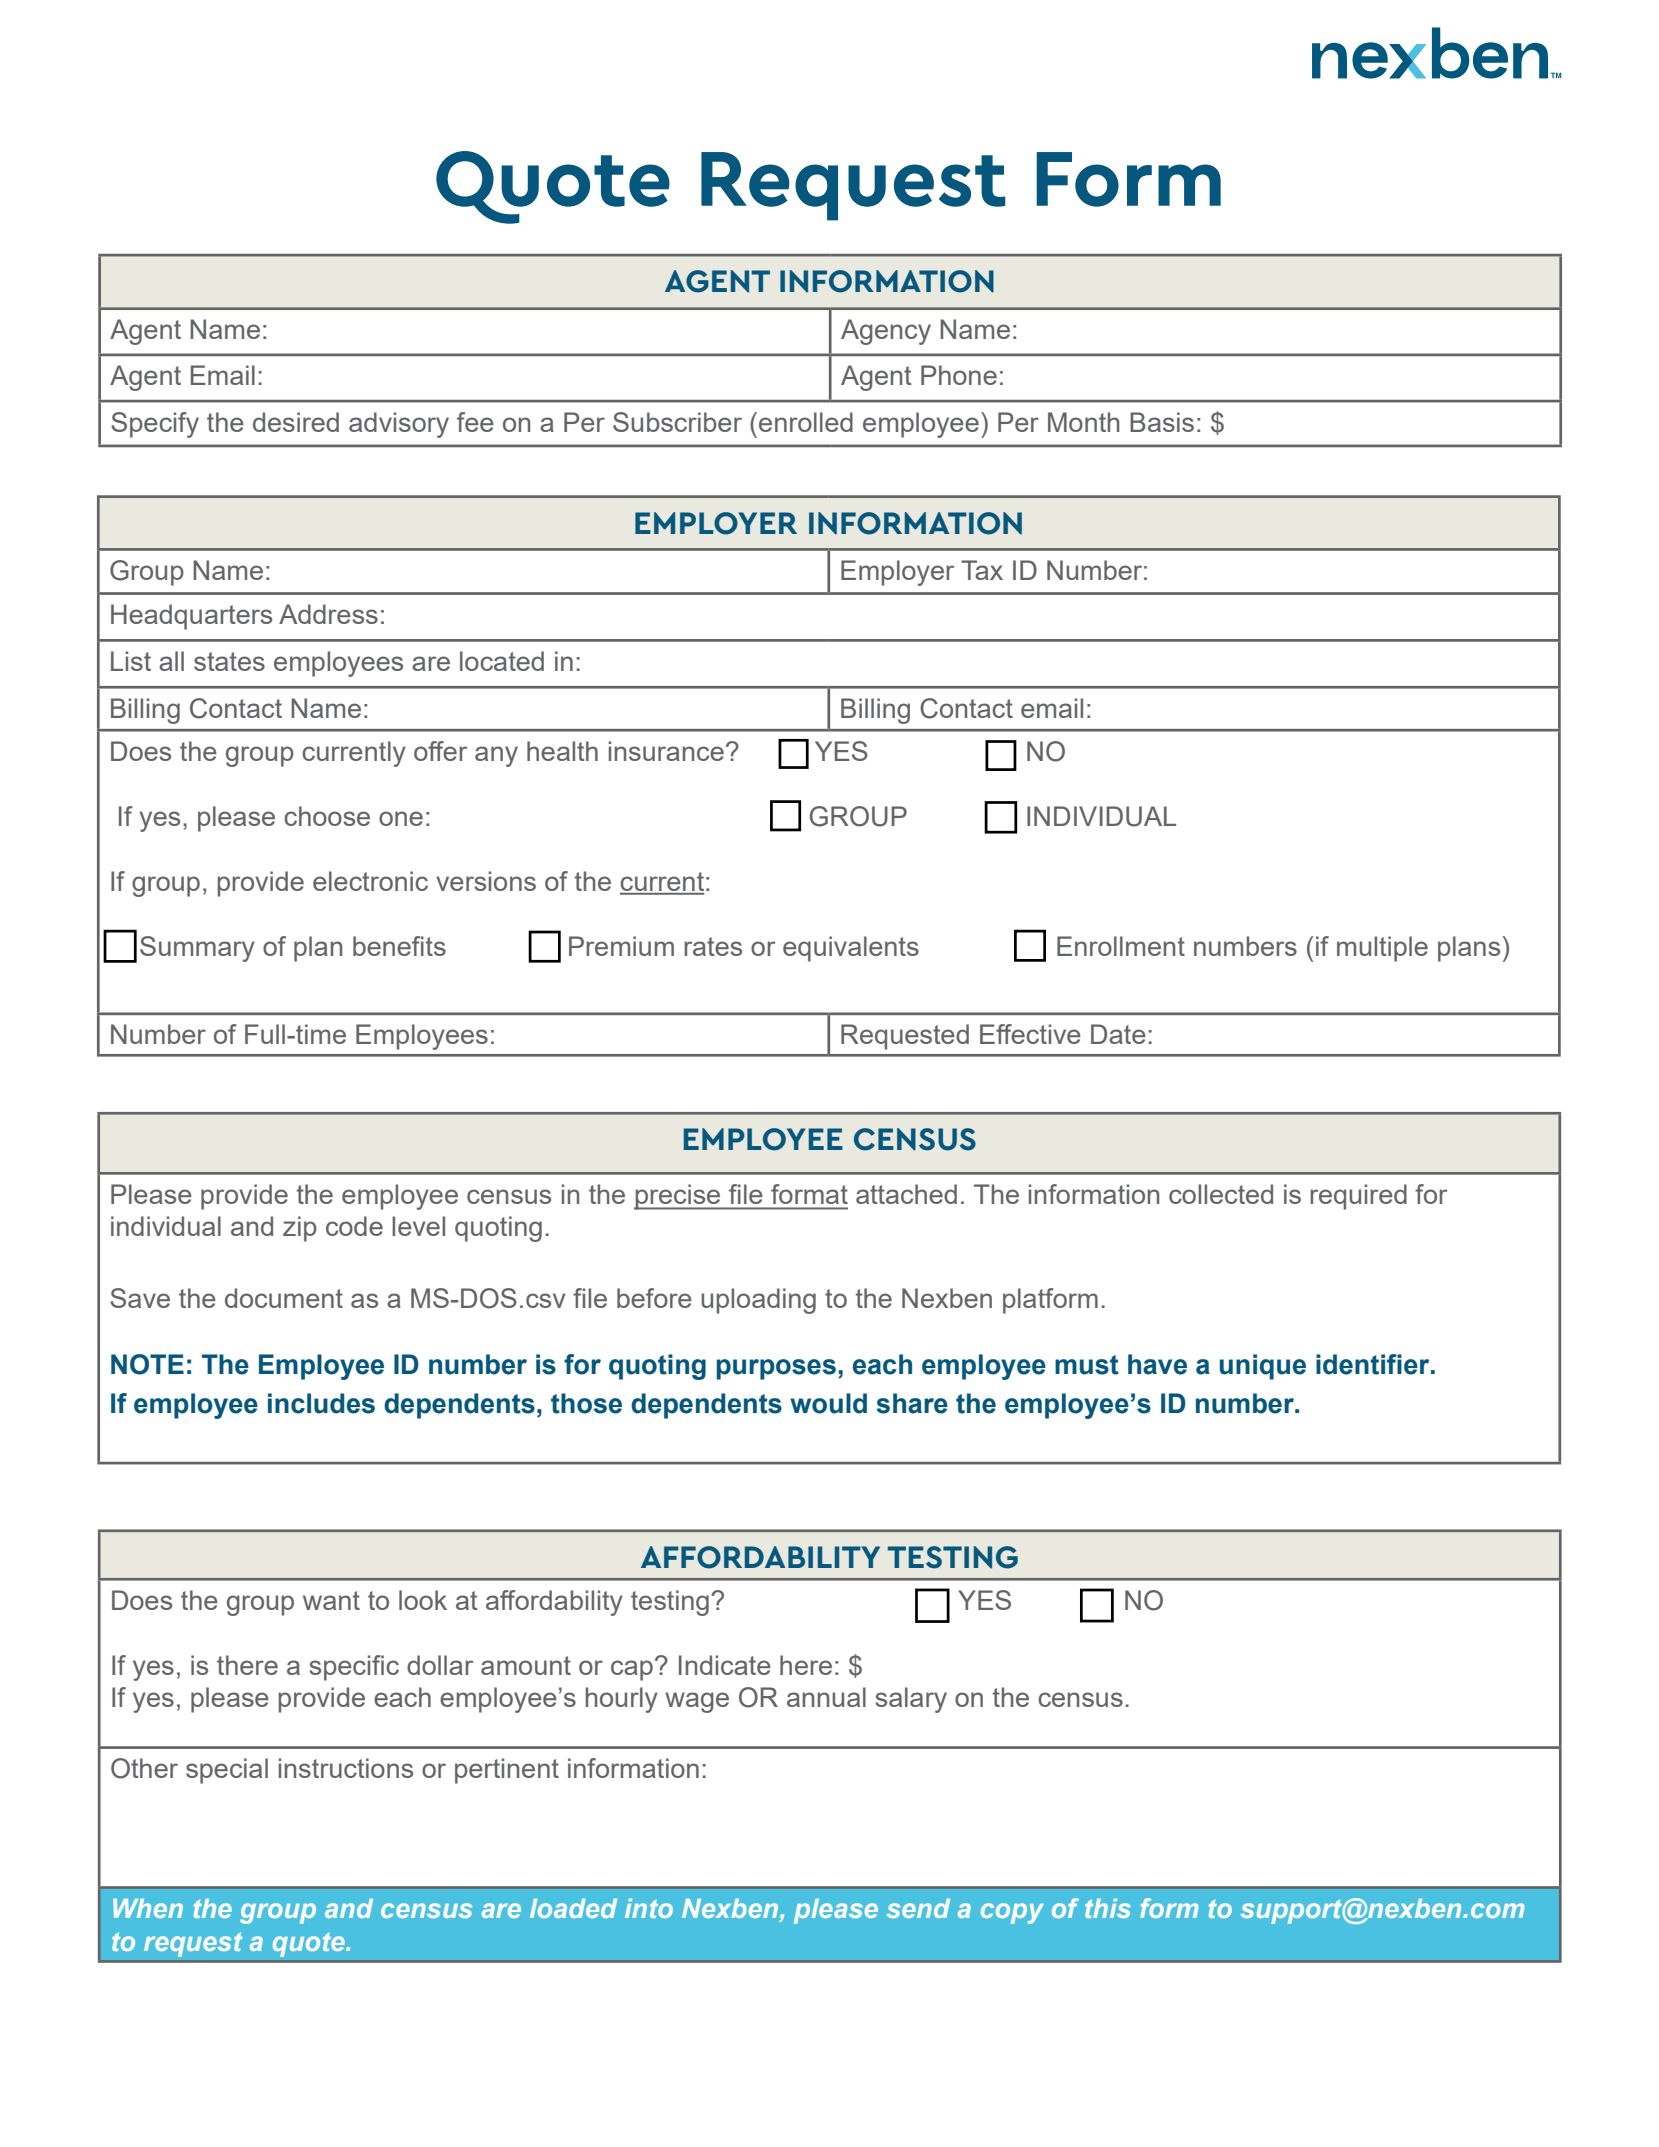 This screenshot has width=1659, height=2147. I want to click on Basis, so click(1162, 422).
